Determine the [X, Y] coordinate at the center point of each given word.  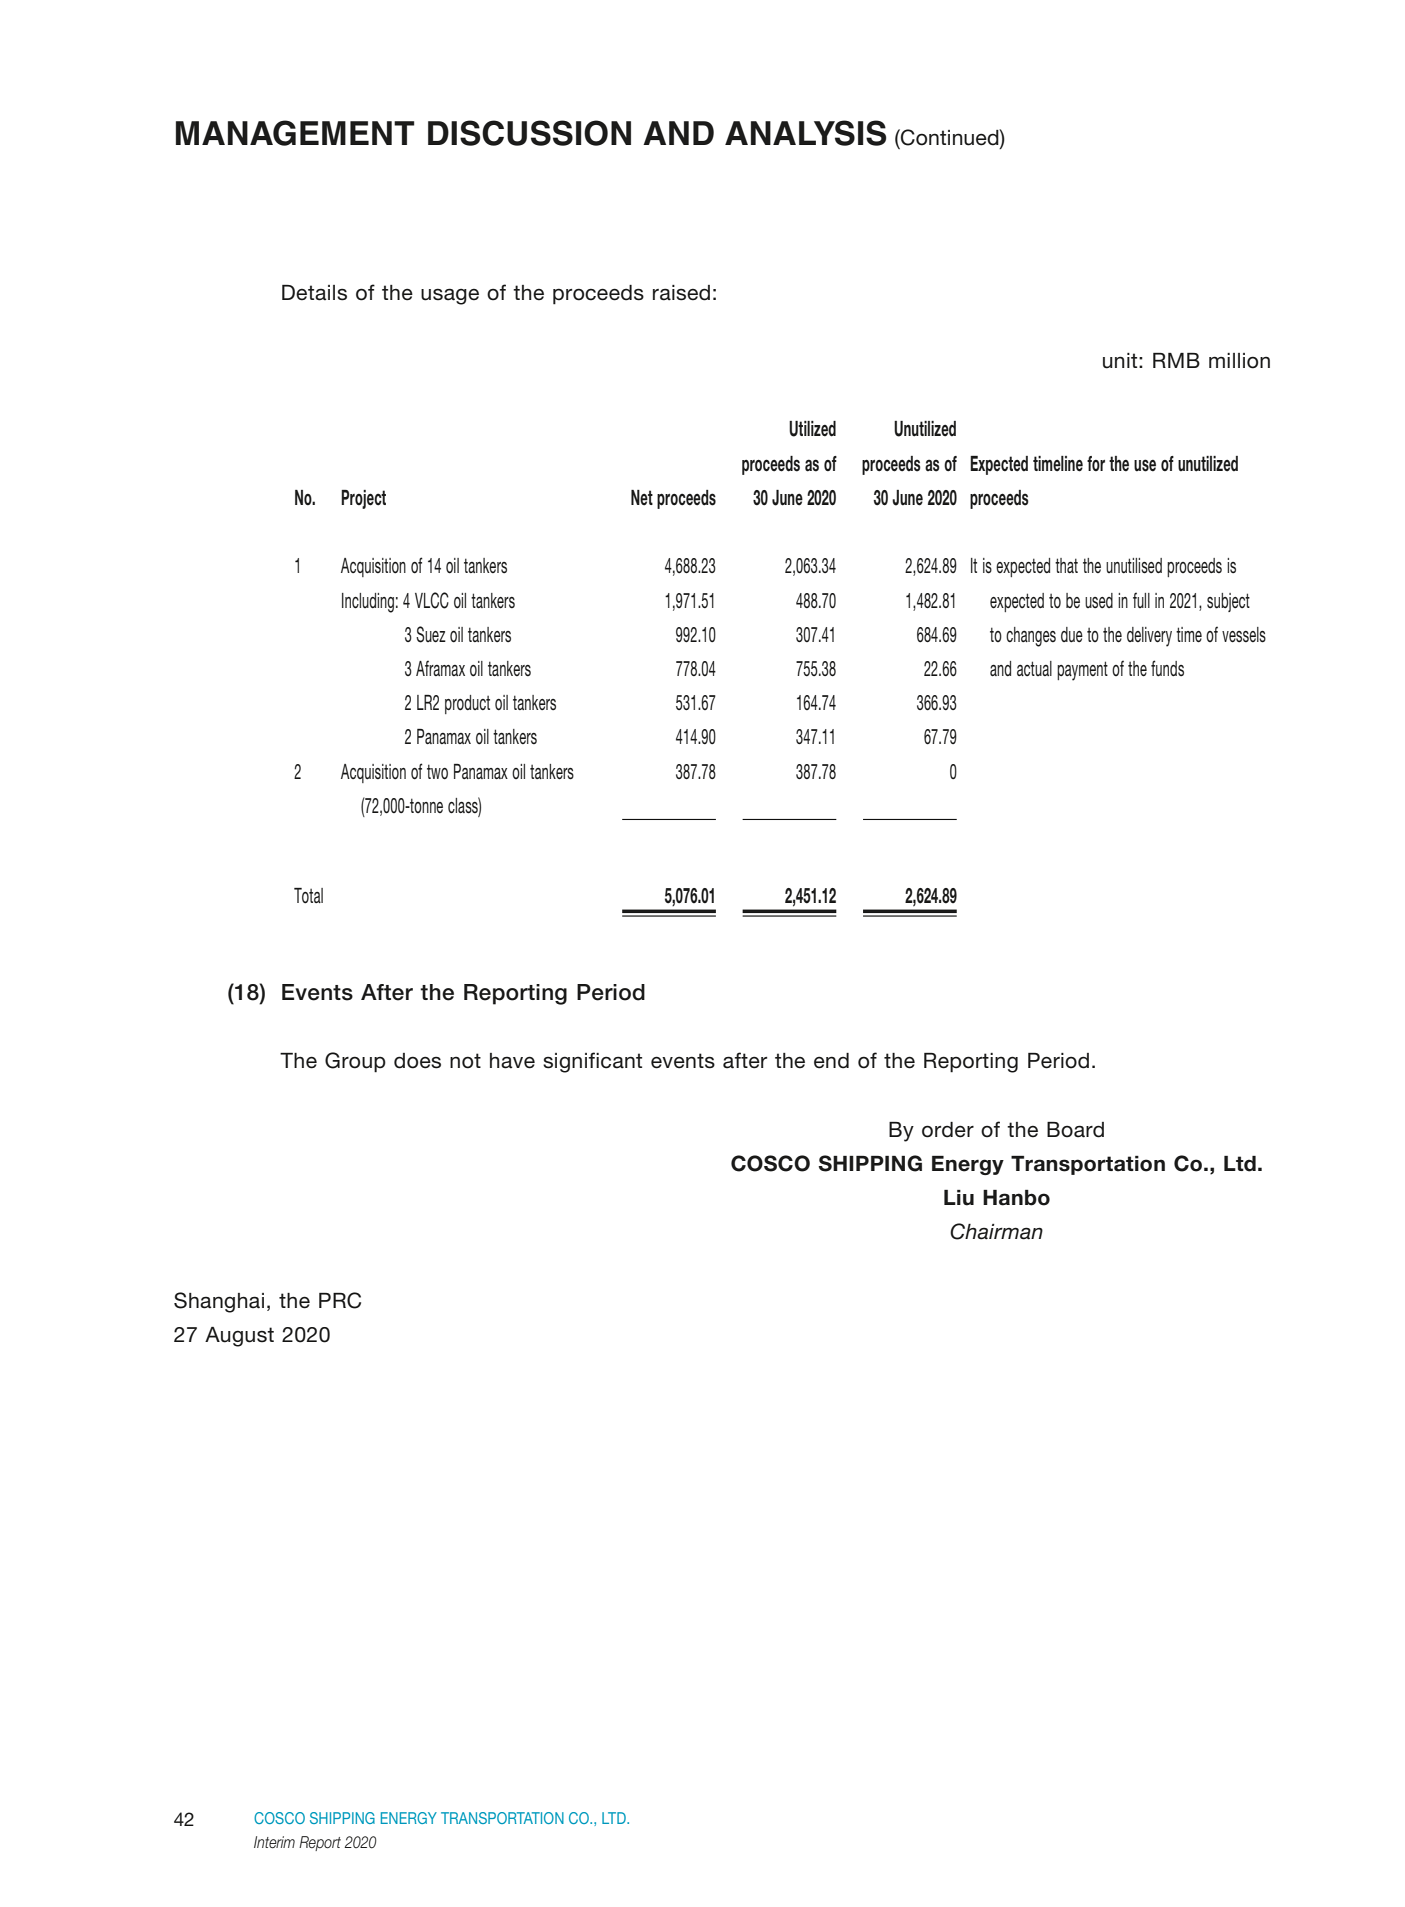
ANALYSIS [805, 133]
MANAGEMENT [295, 133]
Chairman [996, 1231]
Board [1075, 1130]
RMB [1176, 360]
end [831, 1061]
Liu [959, 1198]
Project [363, 499]
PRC [340, 1300]
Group [355, 1062]
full [1141, 600]
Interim [274, 1842]
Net [642, 498]
